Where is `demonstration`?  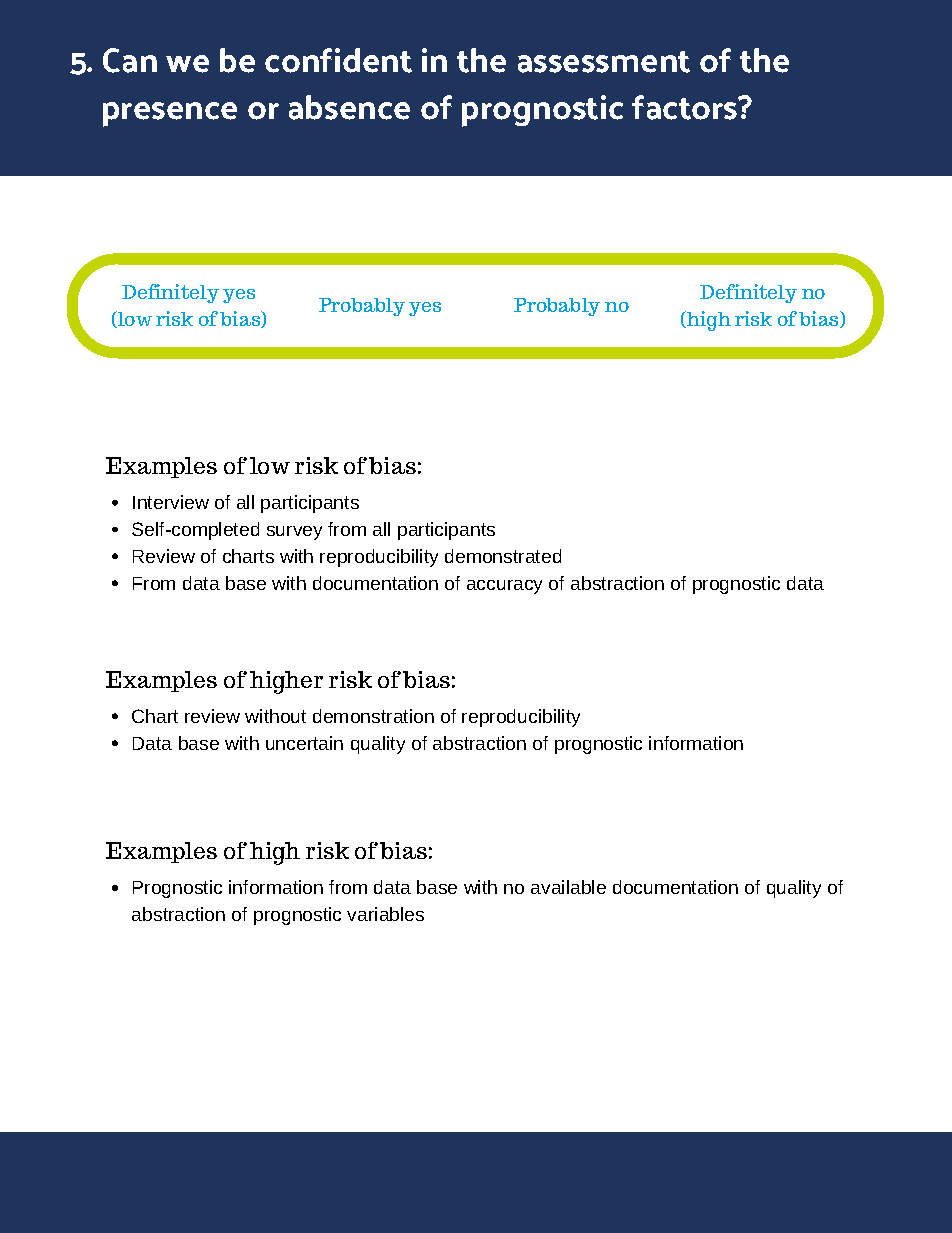 demonstration is located at coordinates (373, 716).
